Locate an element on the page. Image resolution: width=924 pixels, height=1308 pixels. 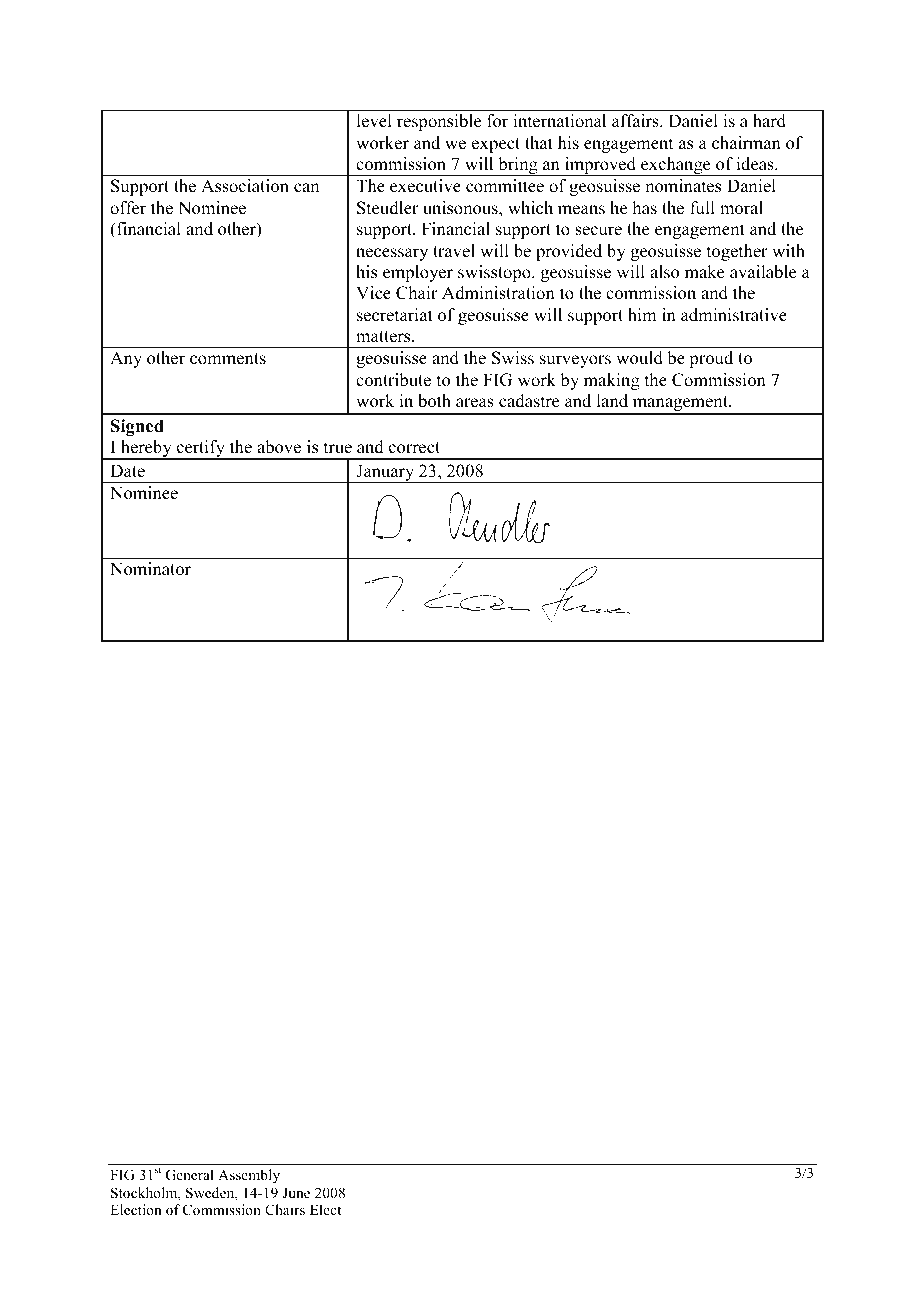
land is located at coordinates (612, 401).
